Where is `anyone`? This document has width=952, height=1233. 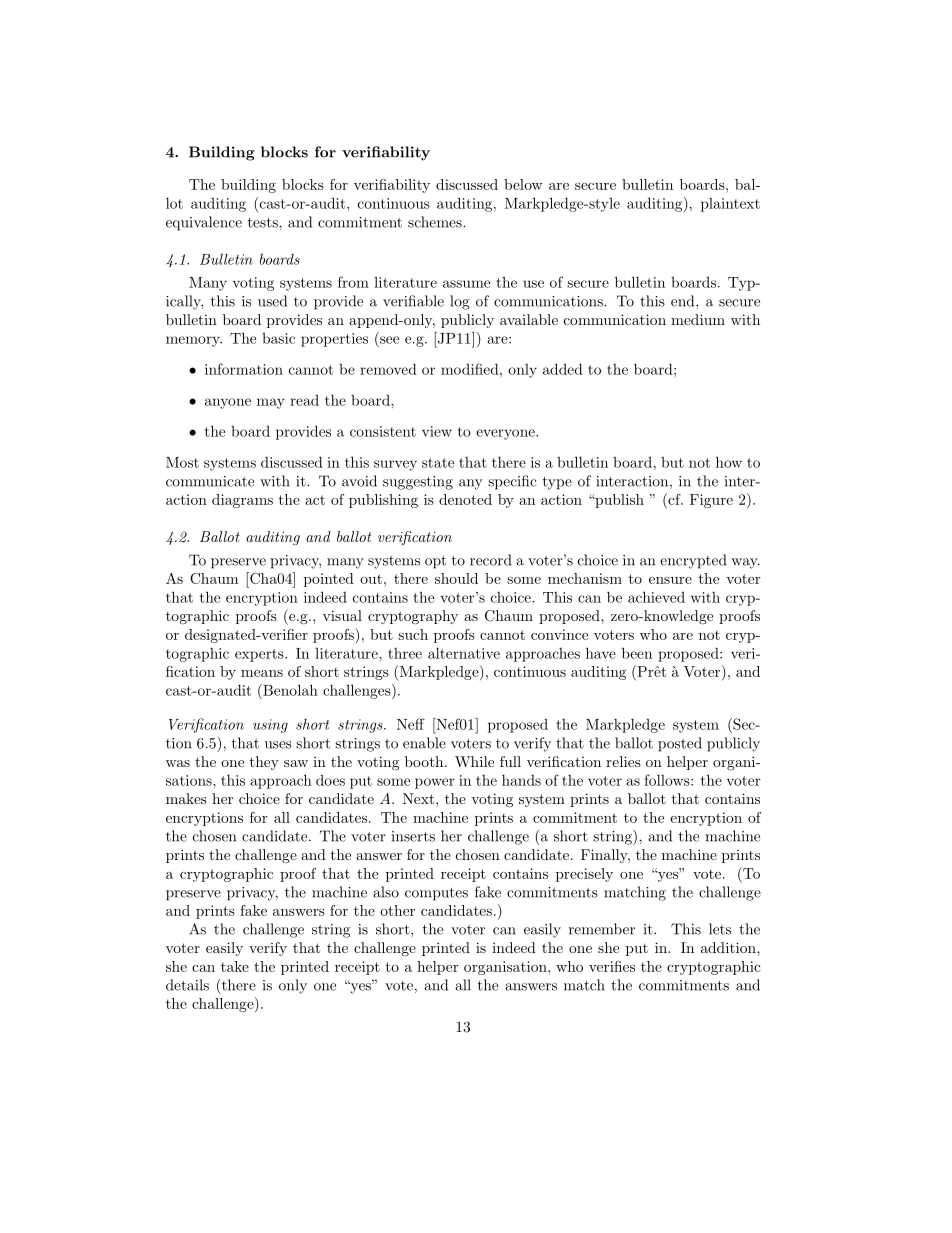
anyone is located at coordinates (228, 403).
